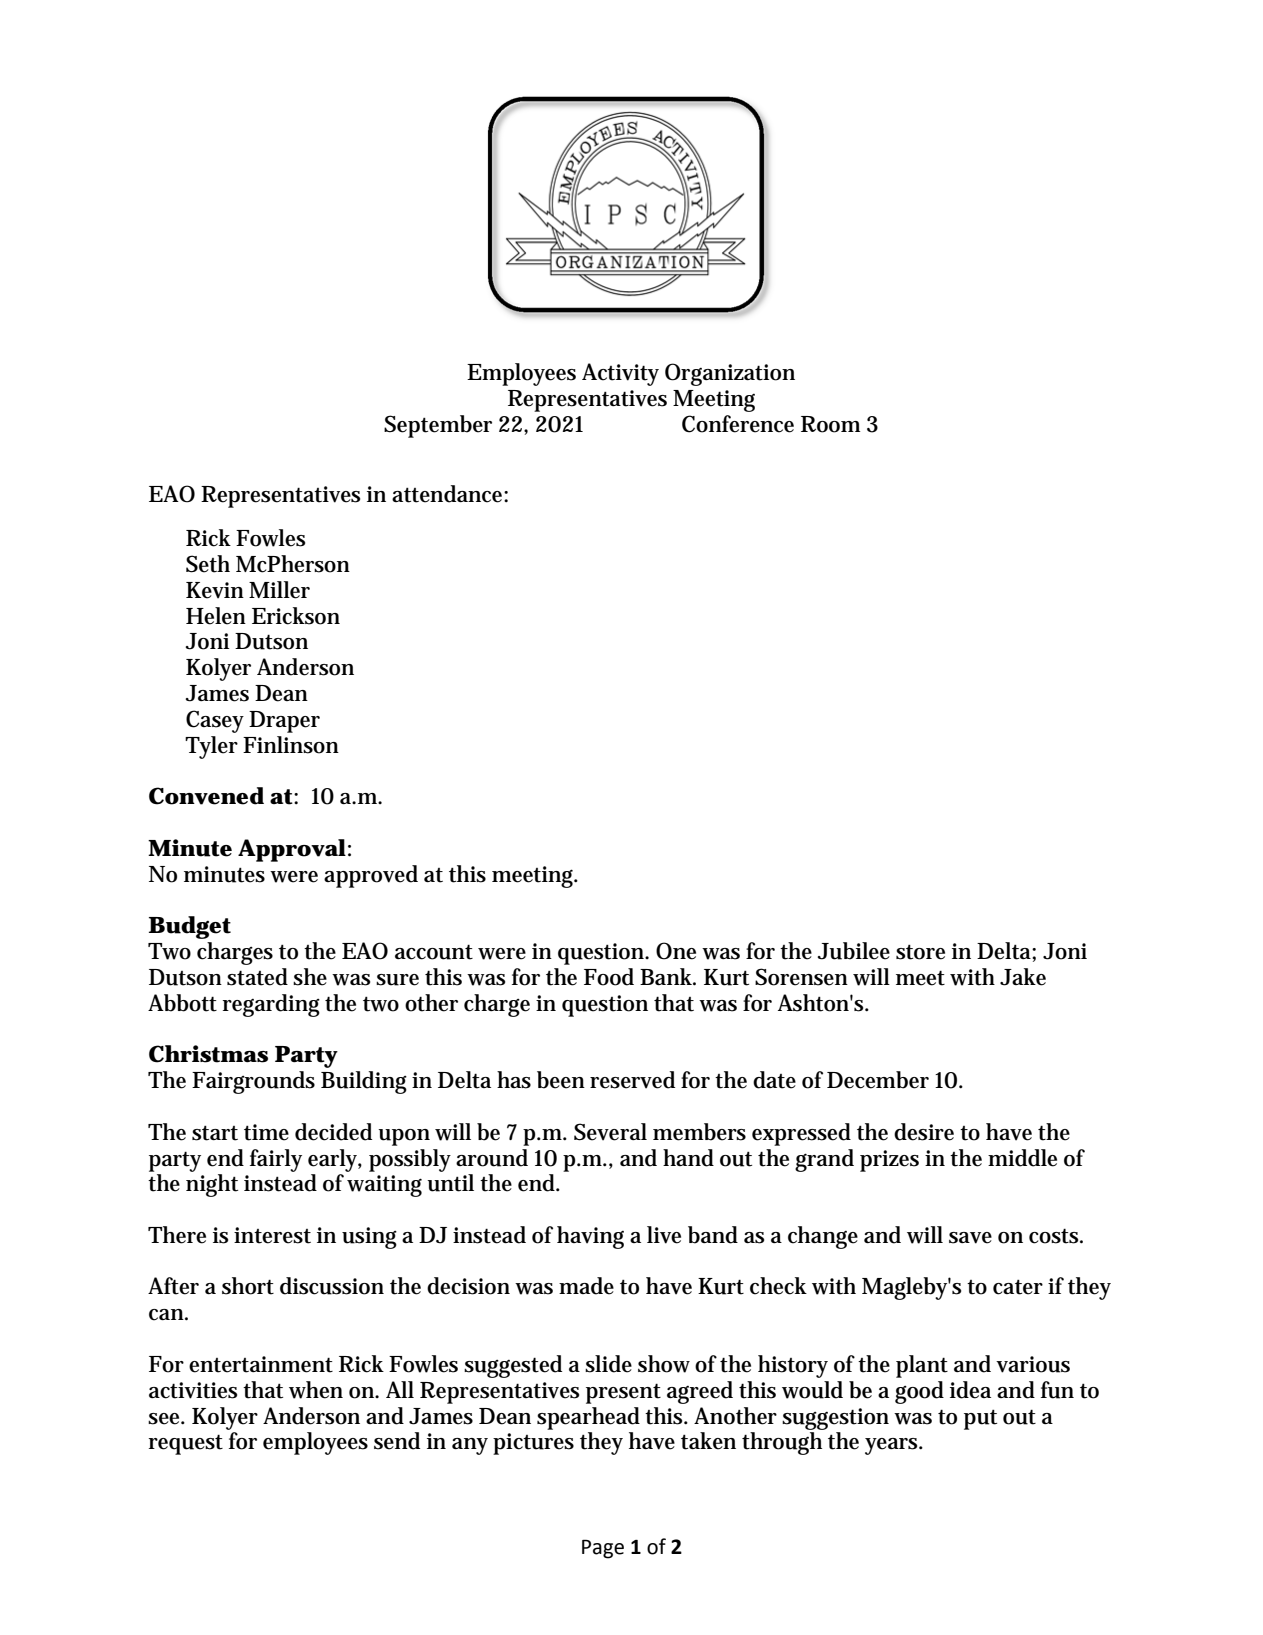  What do you see at coordinates (438, 426) in the screenshot?
I see `September` at bounding box center [438, 426].
